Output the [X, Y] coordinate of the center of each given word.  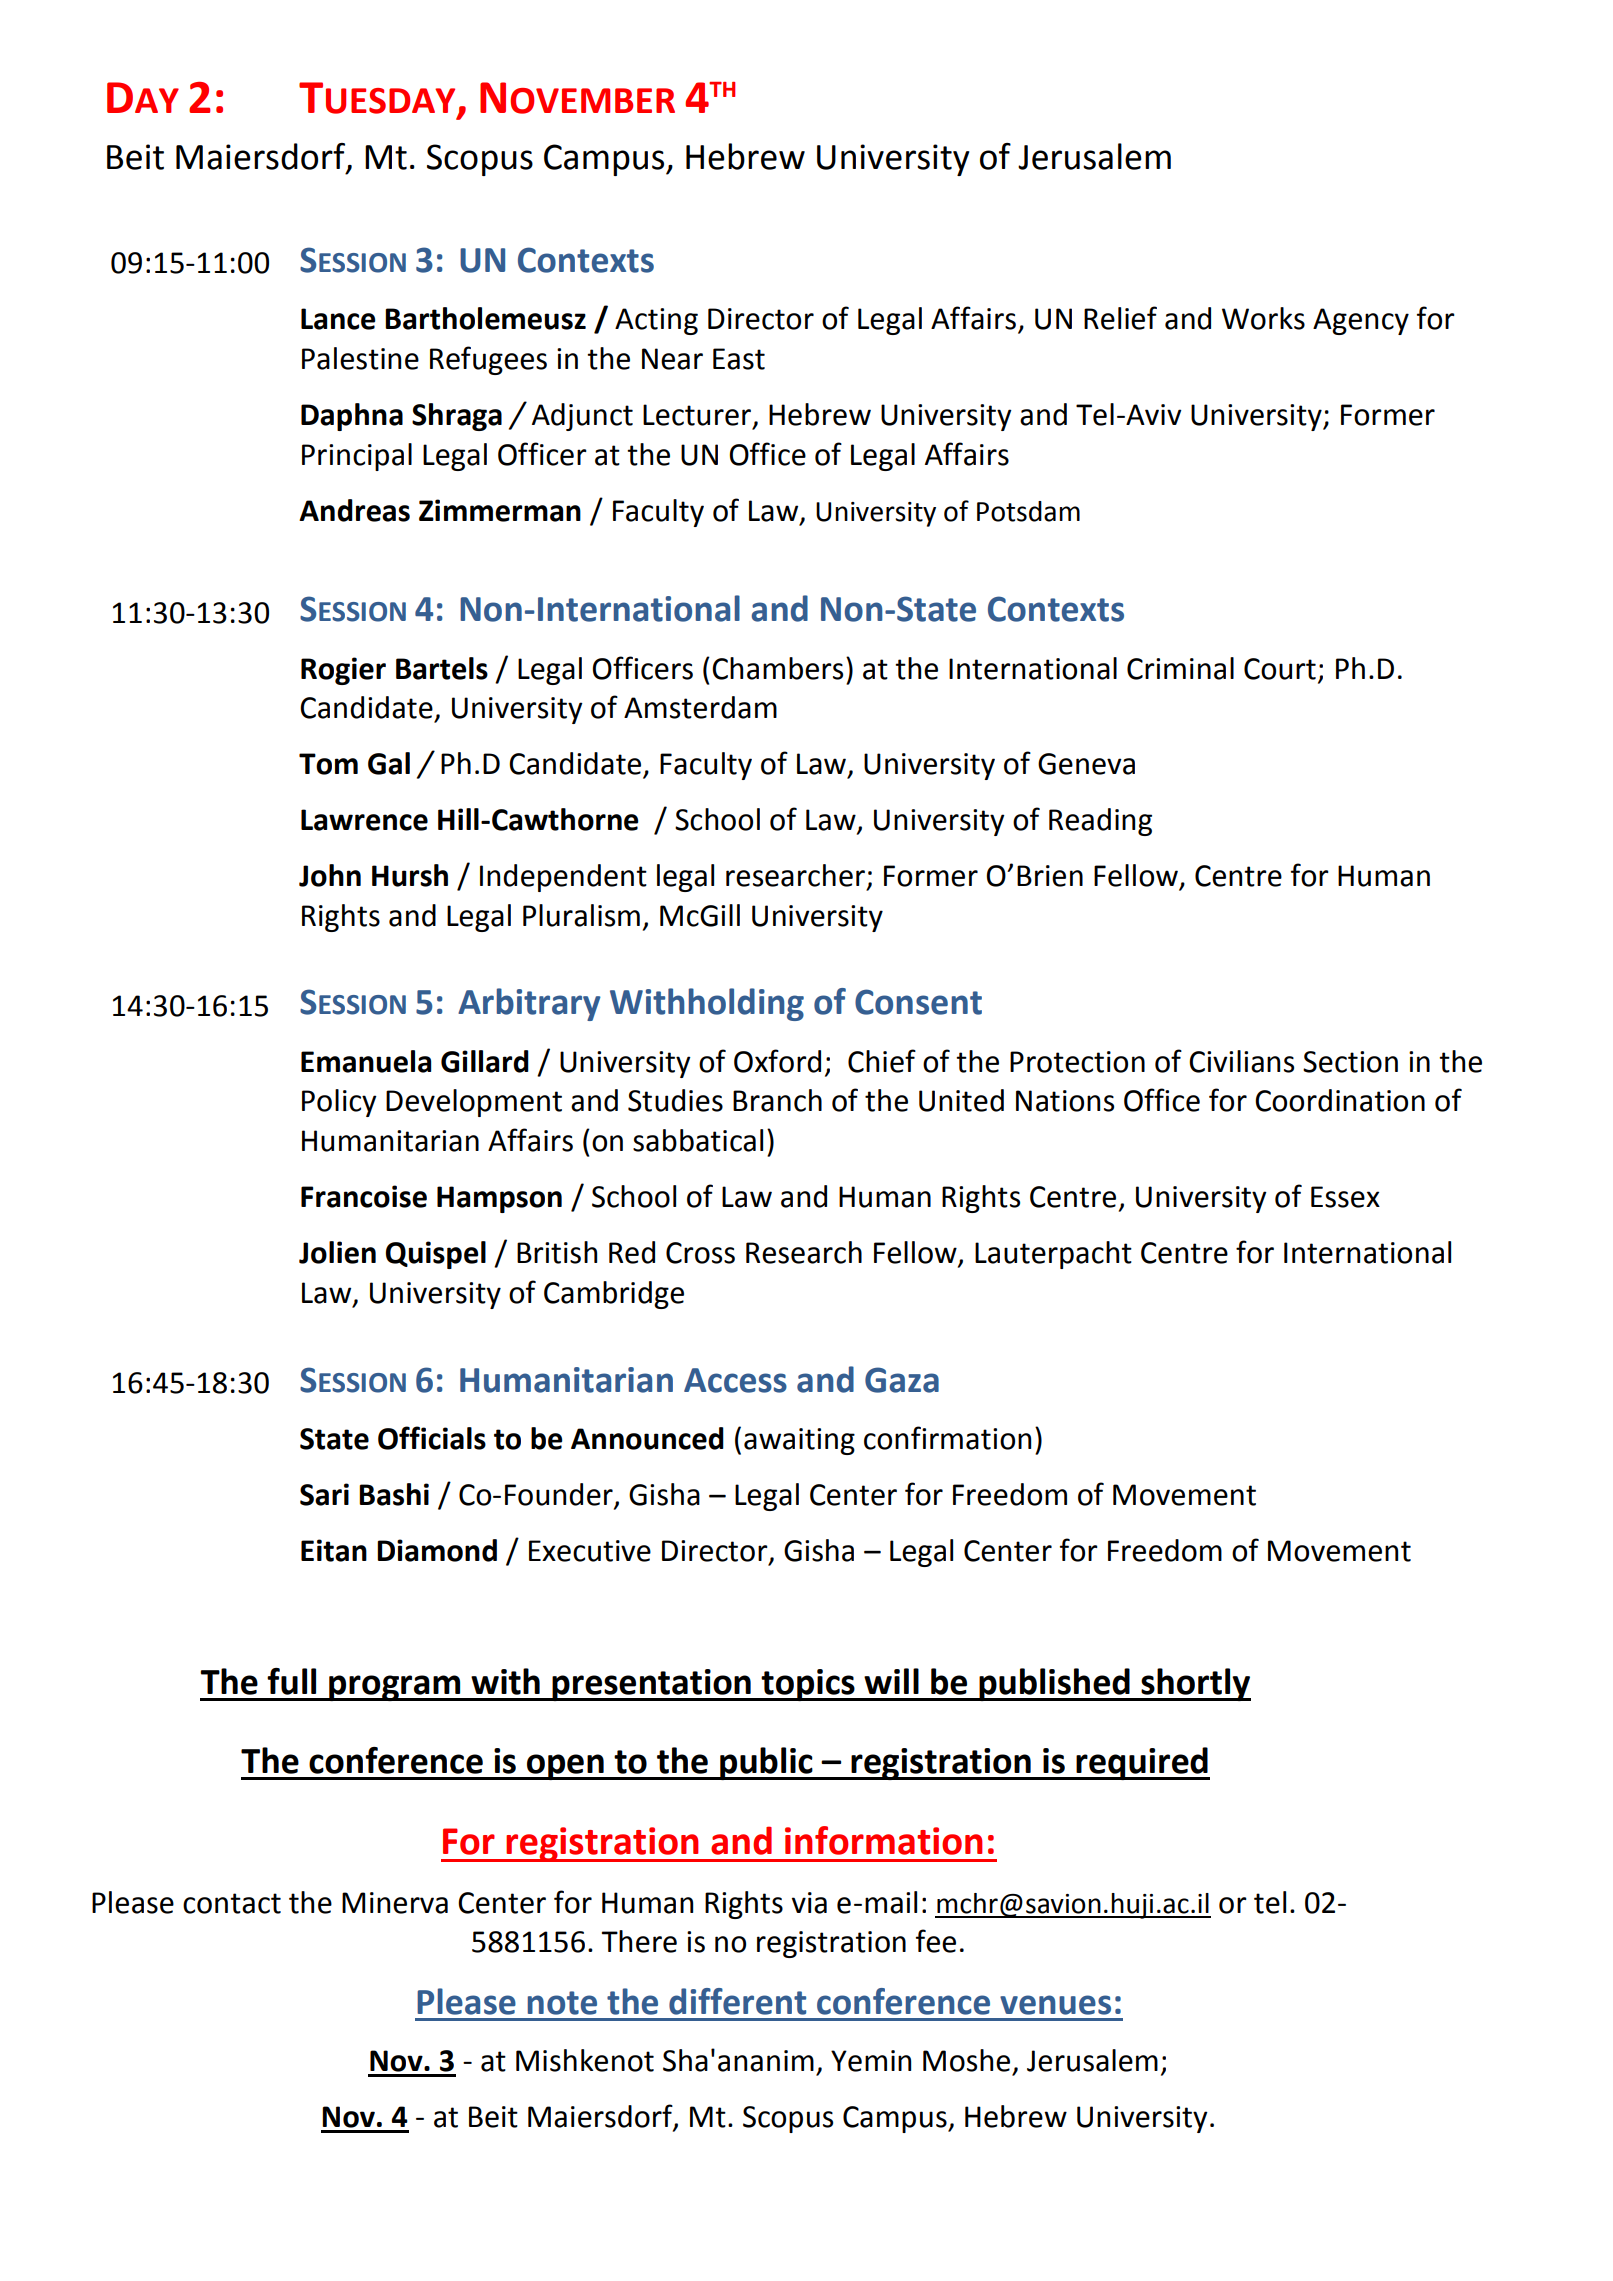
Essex [1345, 1197]
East [739, 359]
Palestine [360, 358]
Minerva [395, 1903]
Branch [777, 1100]
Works [1263, 318]
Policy [339, 1103]
